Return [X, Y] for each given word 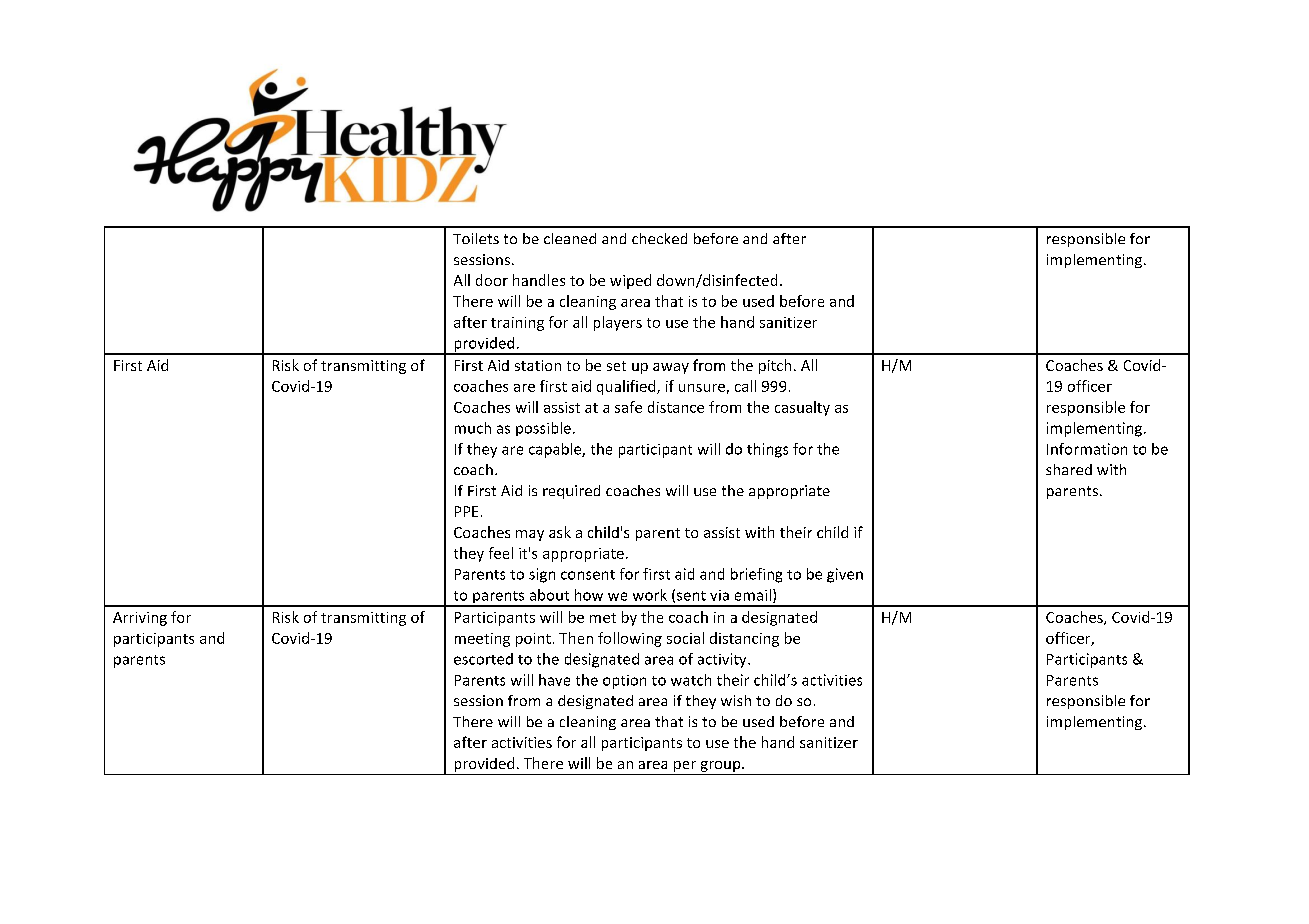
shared [1069, 469]
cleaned [570, 238]
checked [659, 238]
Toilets [476, 238]
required [571, 492]
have [554, 680]
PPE [466, 511]
